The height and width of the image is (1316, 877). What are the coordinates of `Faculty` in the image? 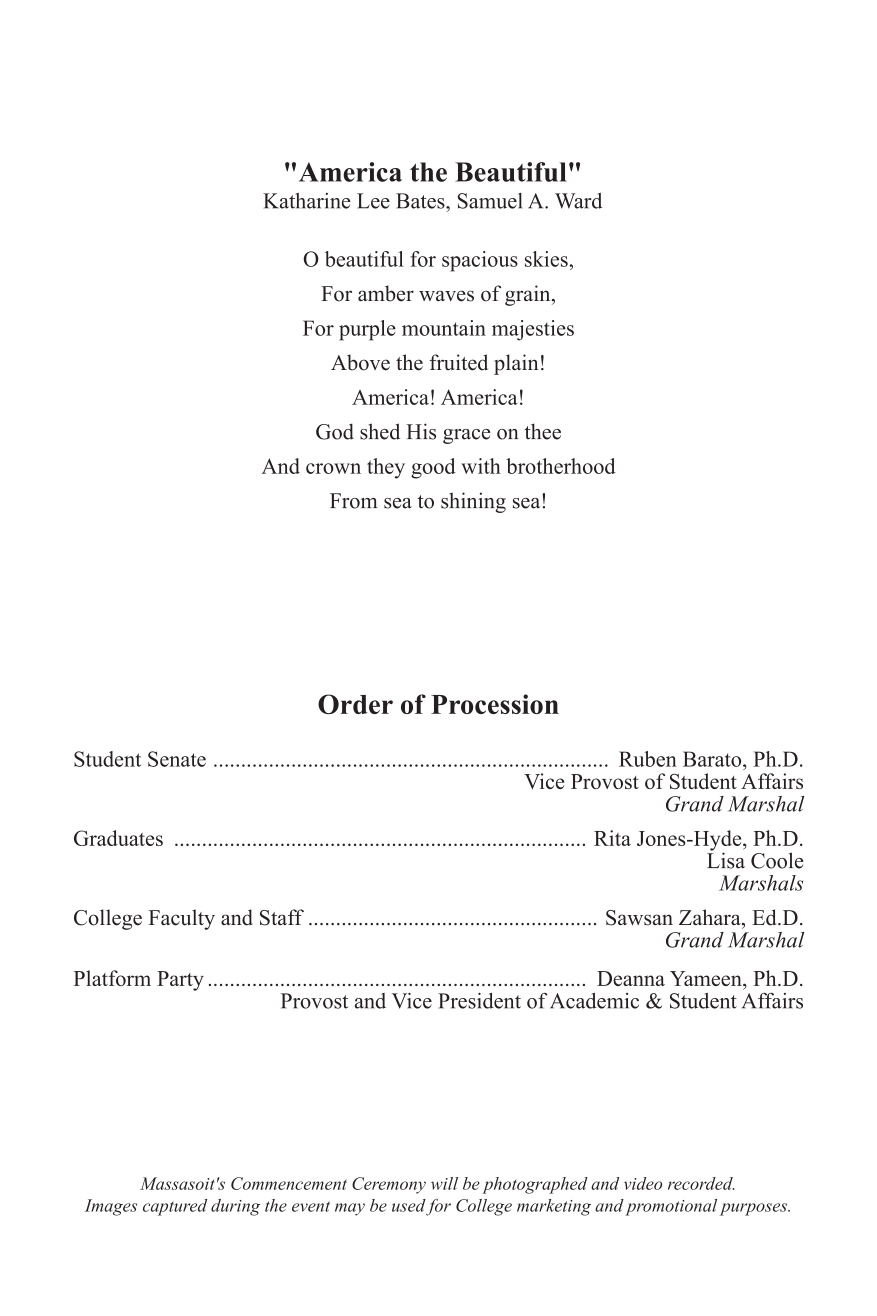 It's located at (182, 919).
